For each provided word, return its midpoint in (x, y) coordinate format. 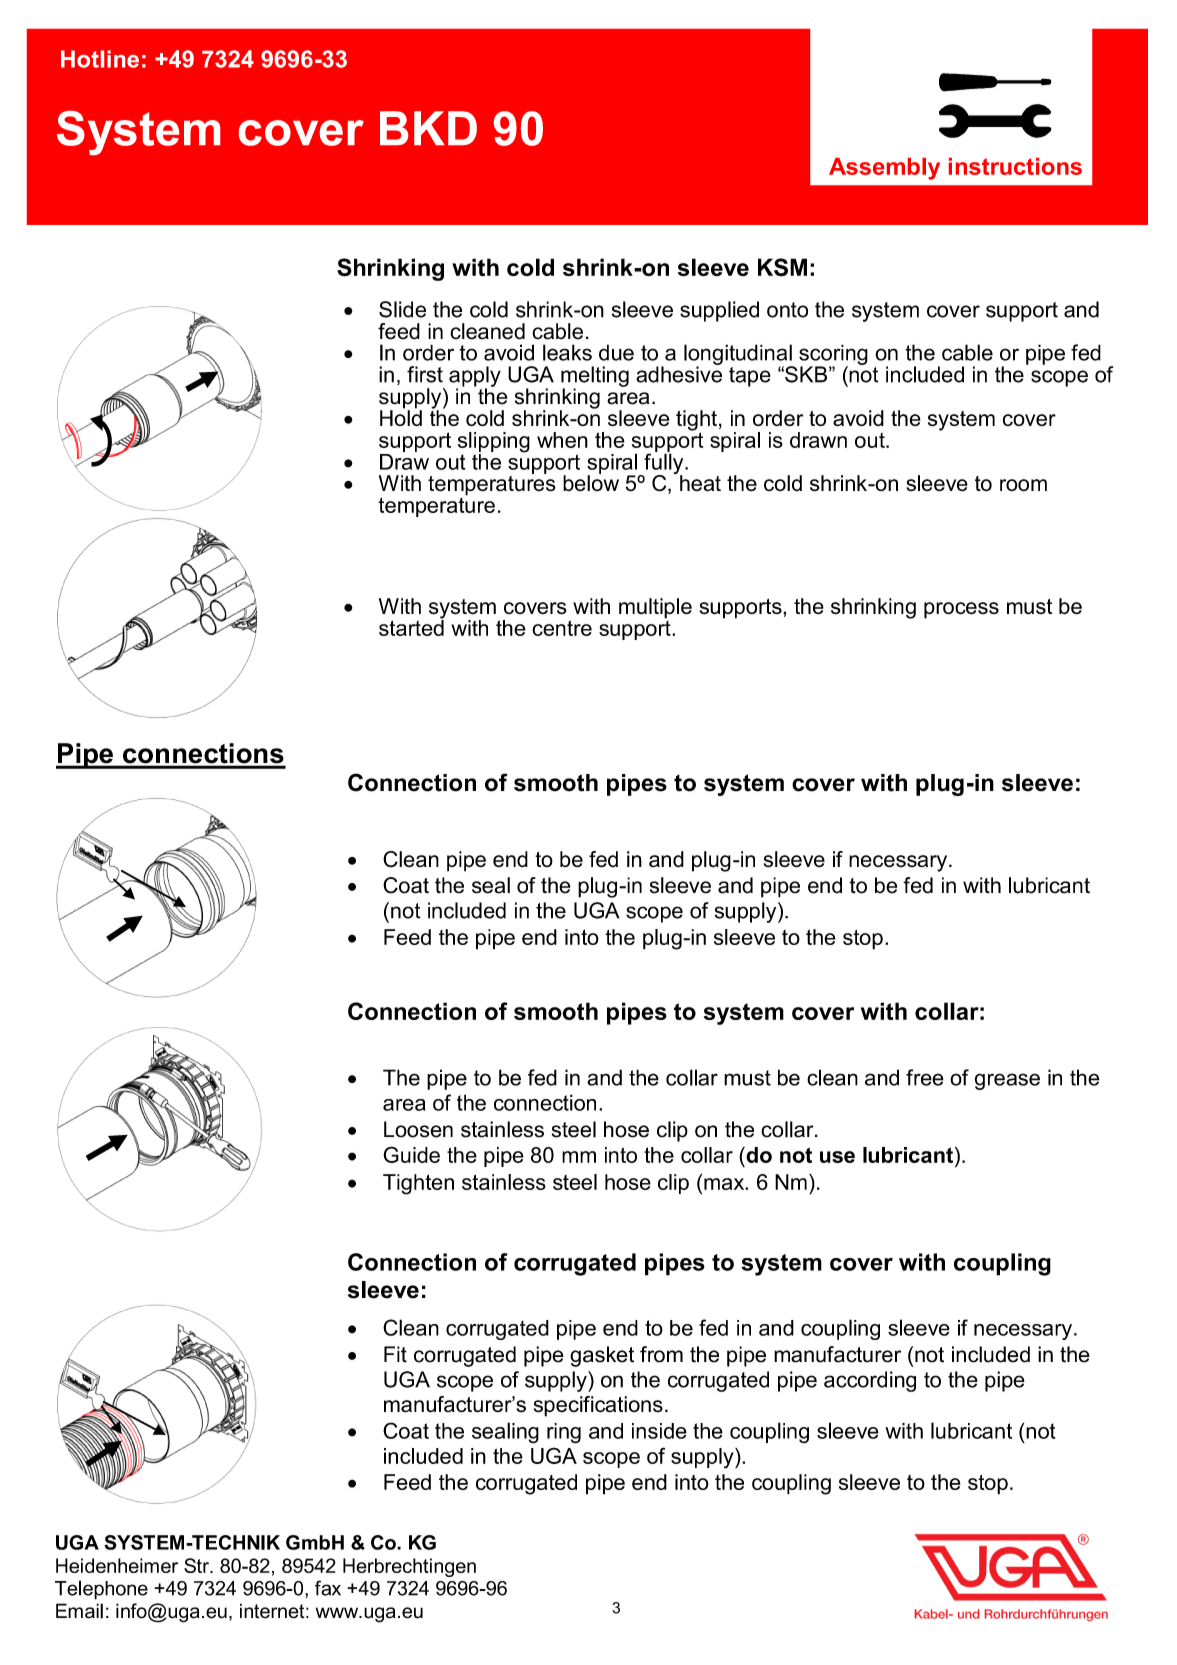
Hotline (100, 59)
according (870, 1381)
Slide (402, 309)
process (961, 610)
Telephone (101, 1590)
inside (659, 1431)
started (411, 627)
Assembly (884, 169)
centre (562, 628)
